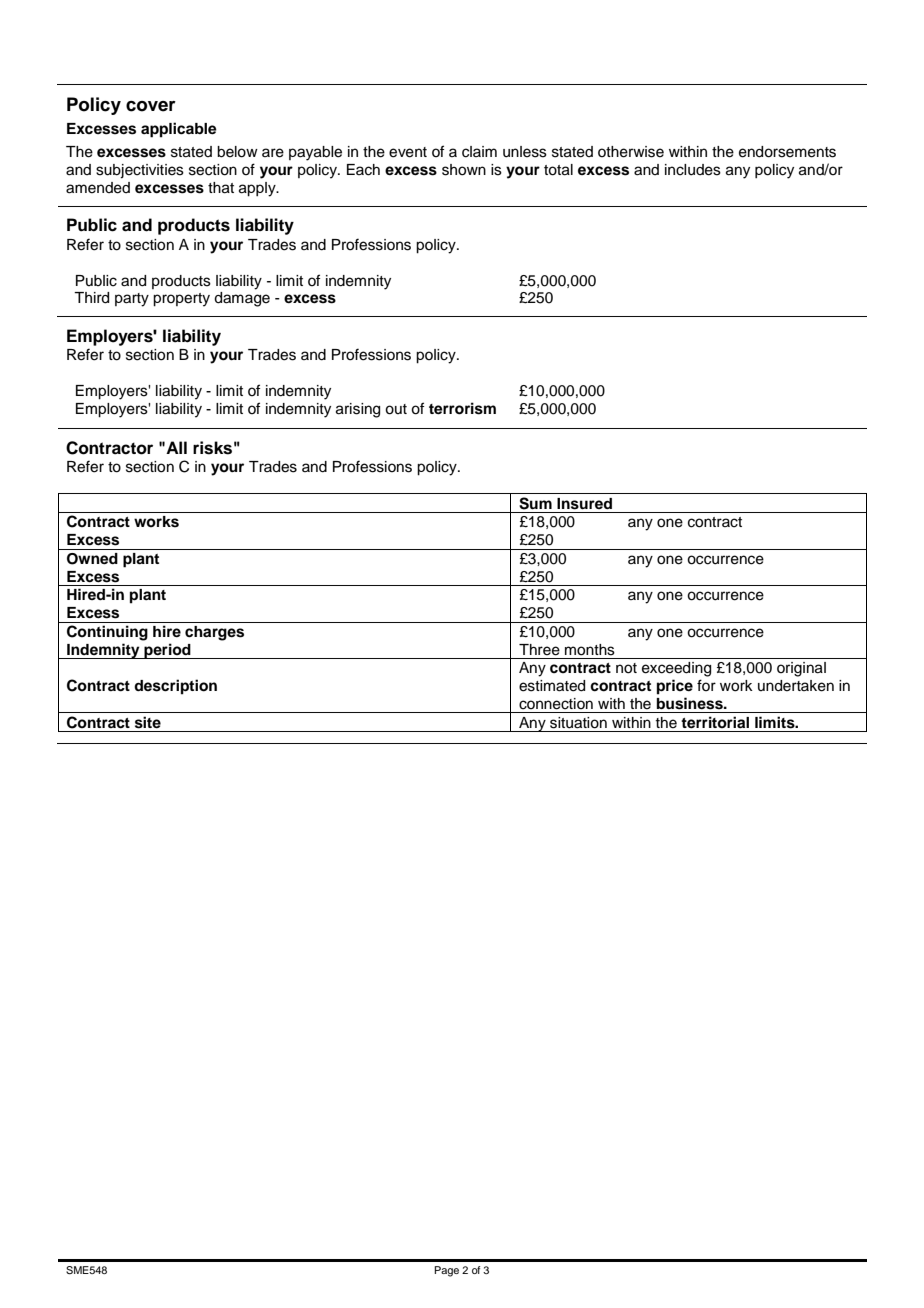 The height and width of the page is (1308, 924). Describe the element at coordinates (556, 704) in the page. I see `connection` at that location.
